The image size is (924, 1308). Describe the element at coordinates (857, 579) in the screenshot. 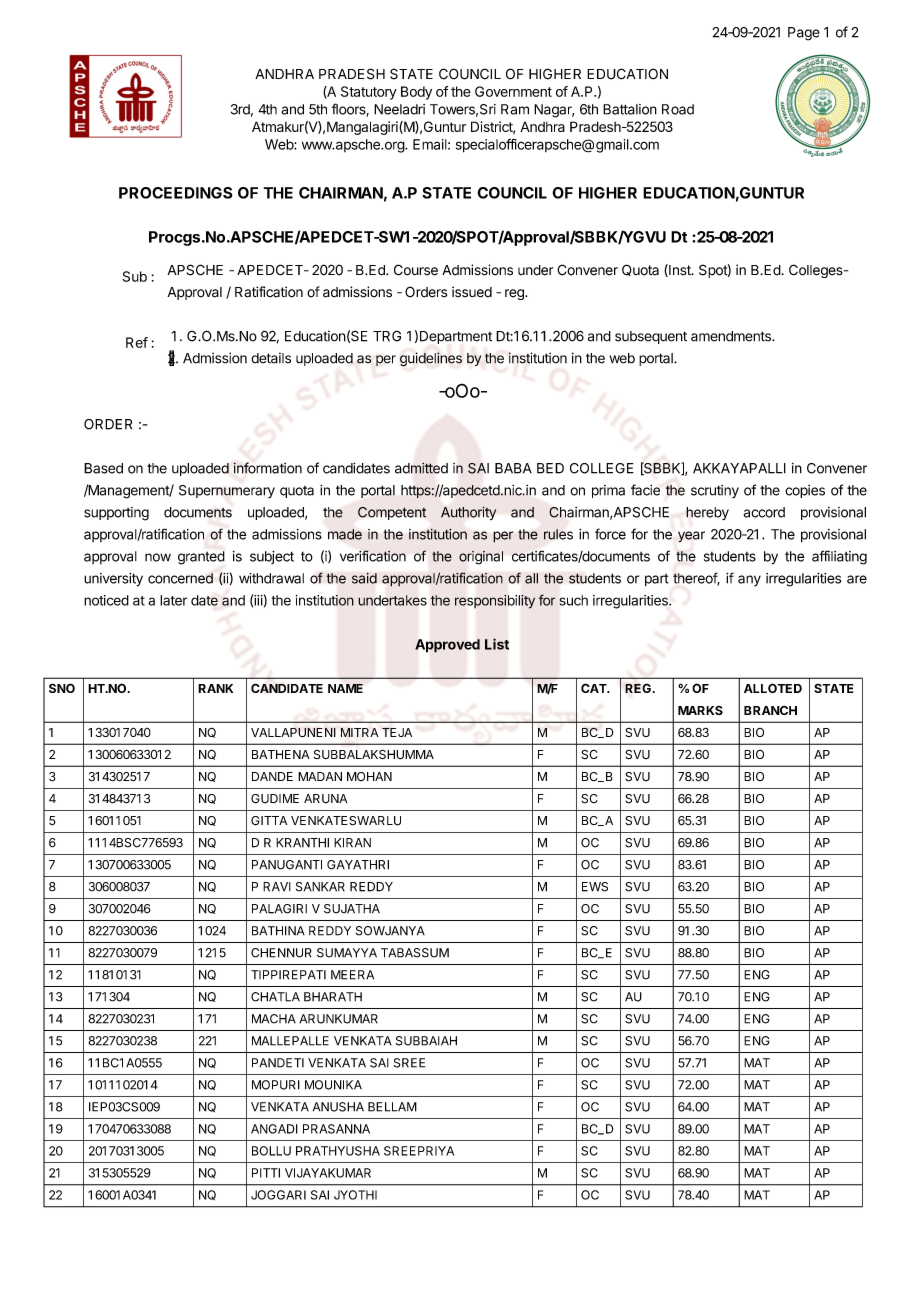

I see `are` at that location.
